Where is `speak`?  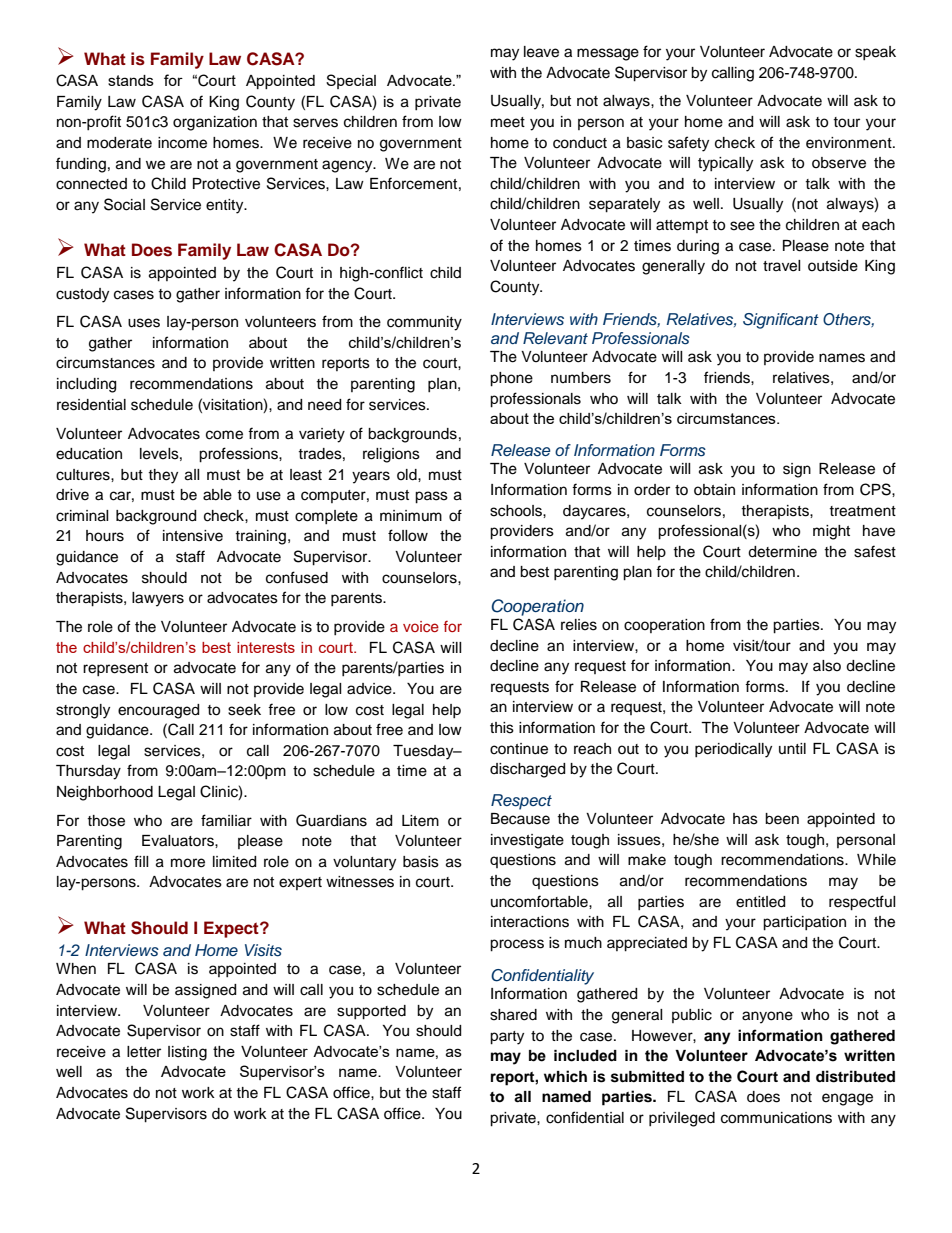 speak is located at coordinates (875, 53).
